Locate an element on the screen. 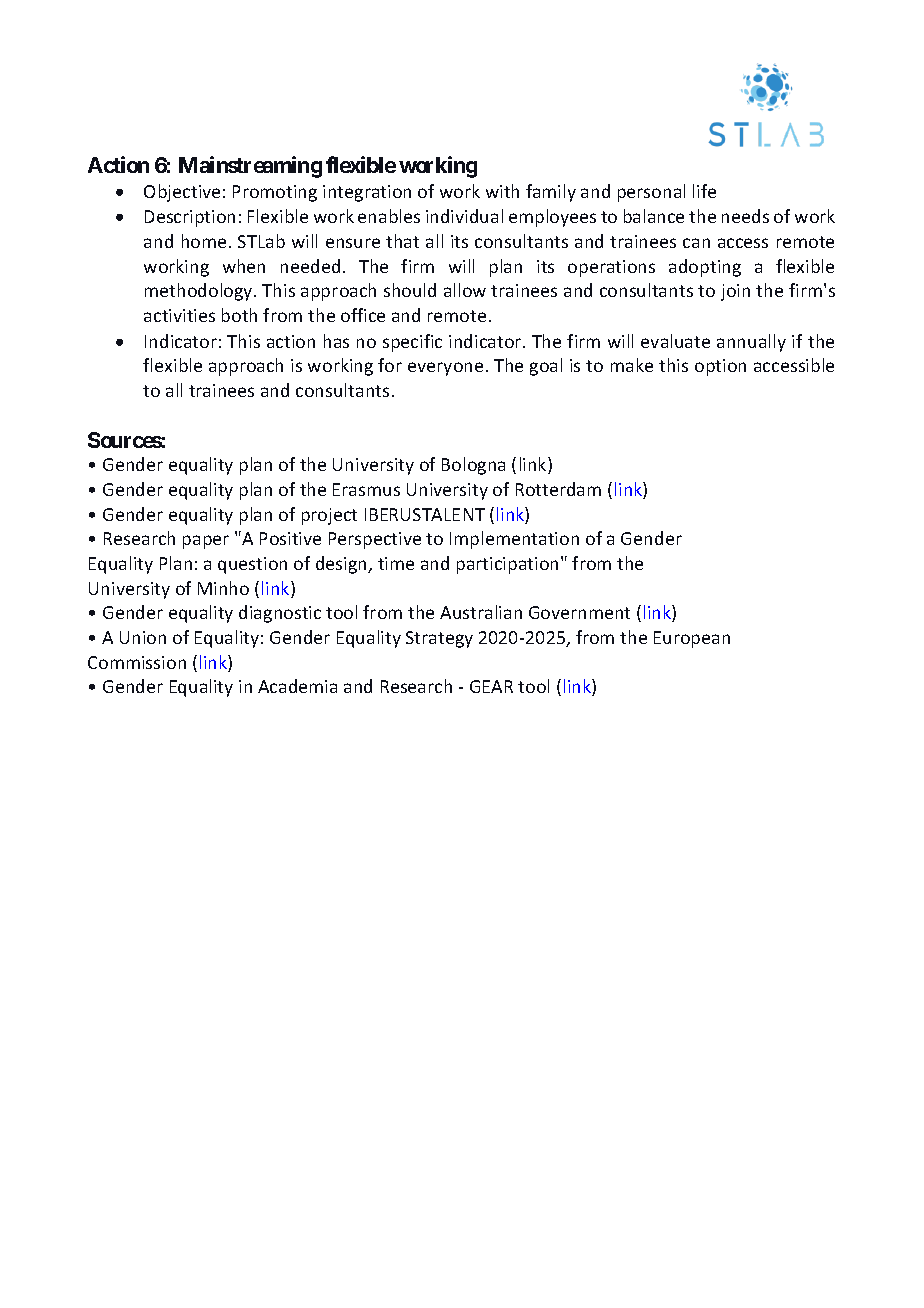  Erasmus is located at coordinates (366, 489).
